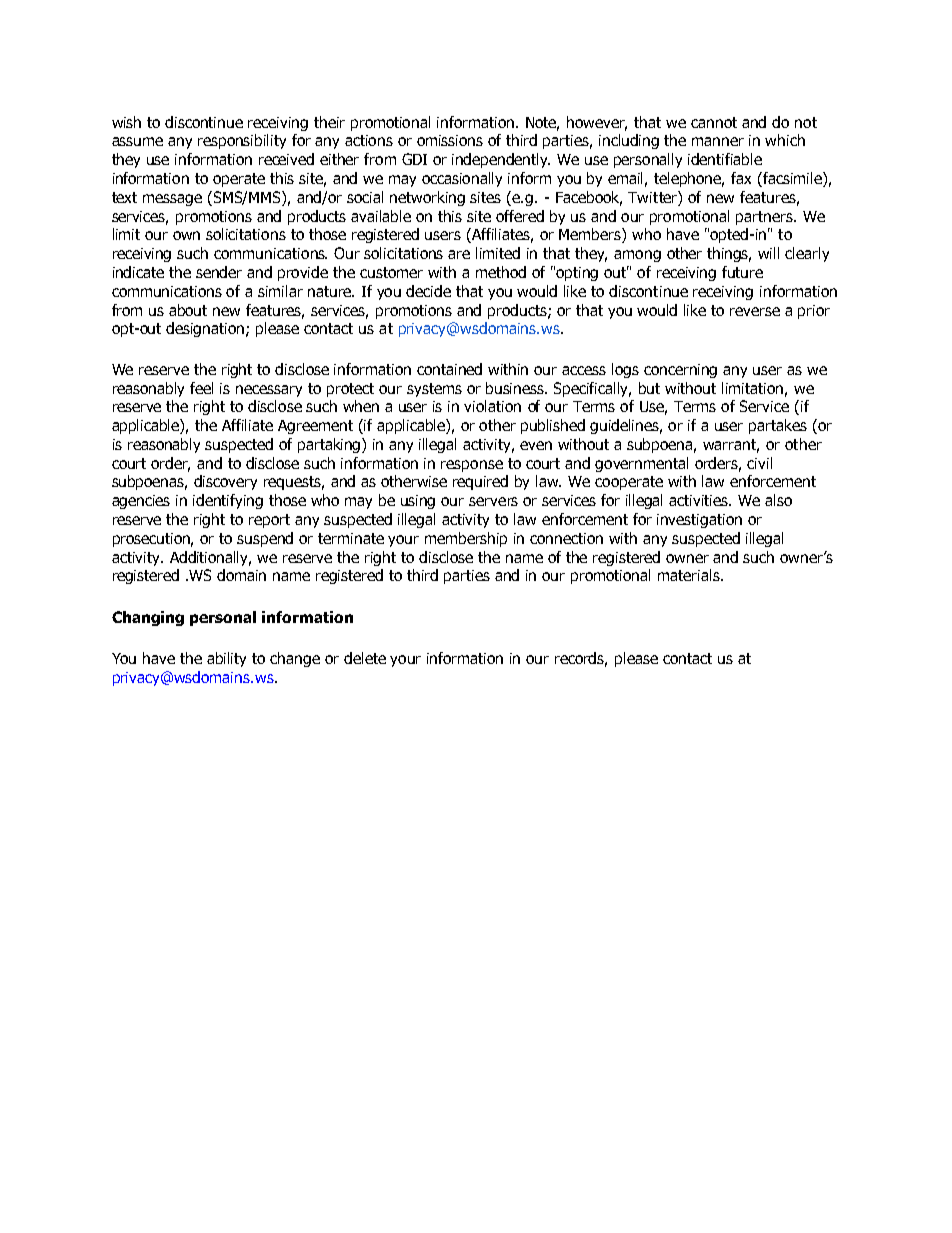  What do you see at coordinates (690, 575) in the document?
I see `materials` at bounding box center [690, 575].
